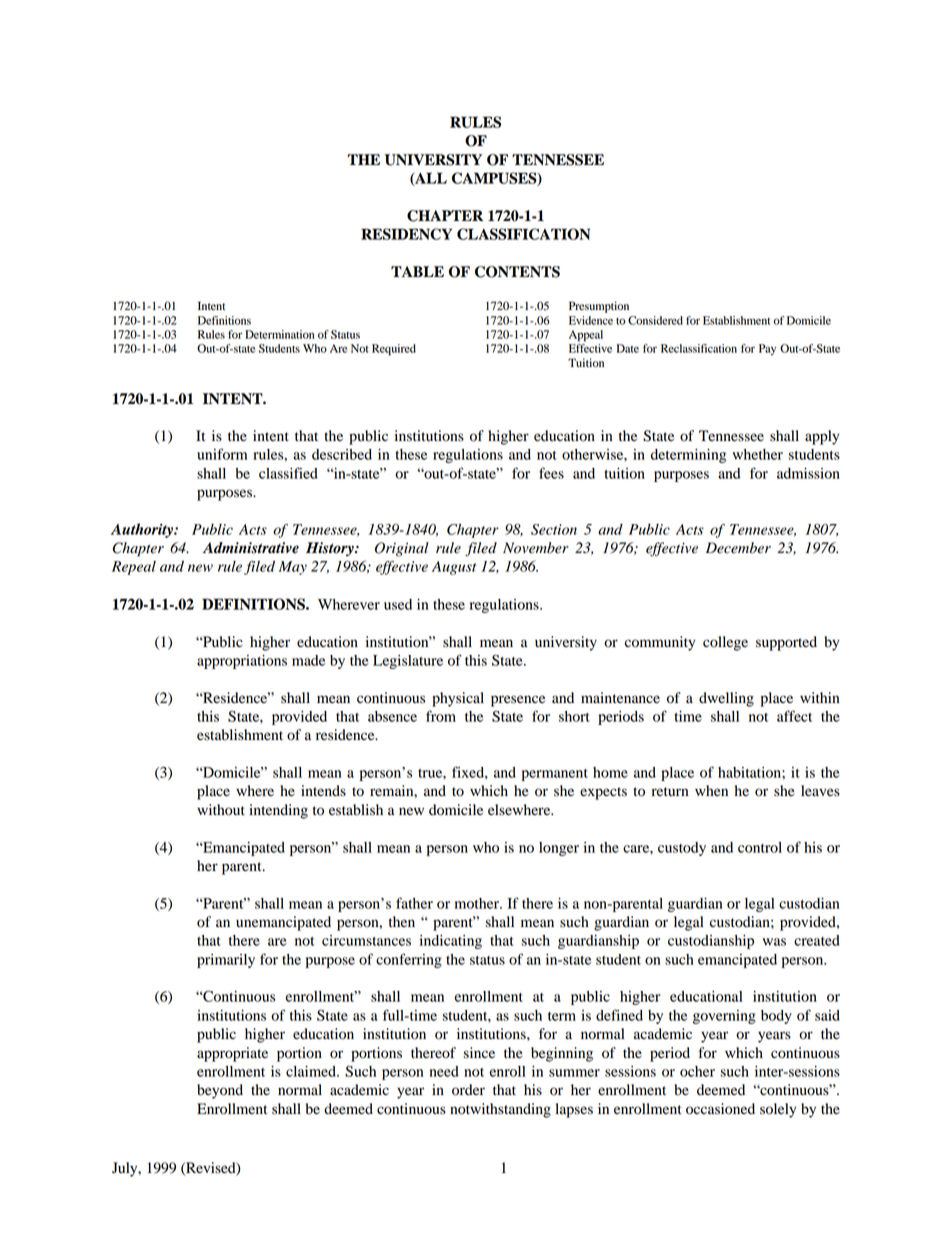 The width and height of the page is (952, 1233). I want to click on RESIDENCY, so click(406, 234).
